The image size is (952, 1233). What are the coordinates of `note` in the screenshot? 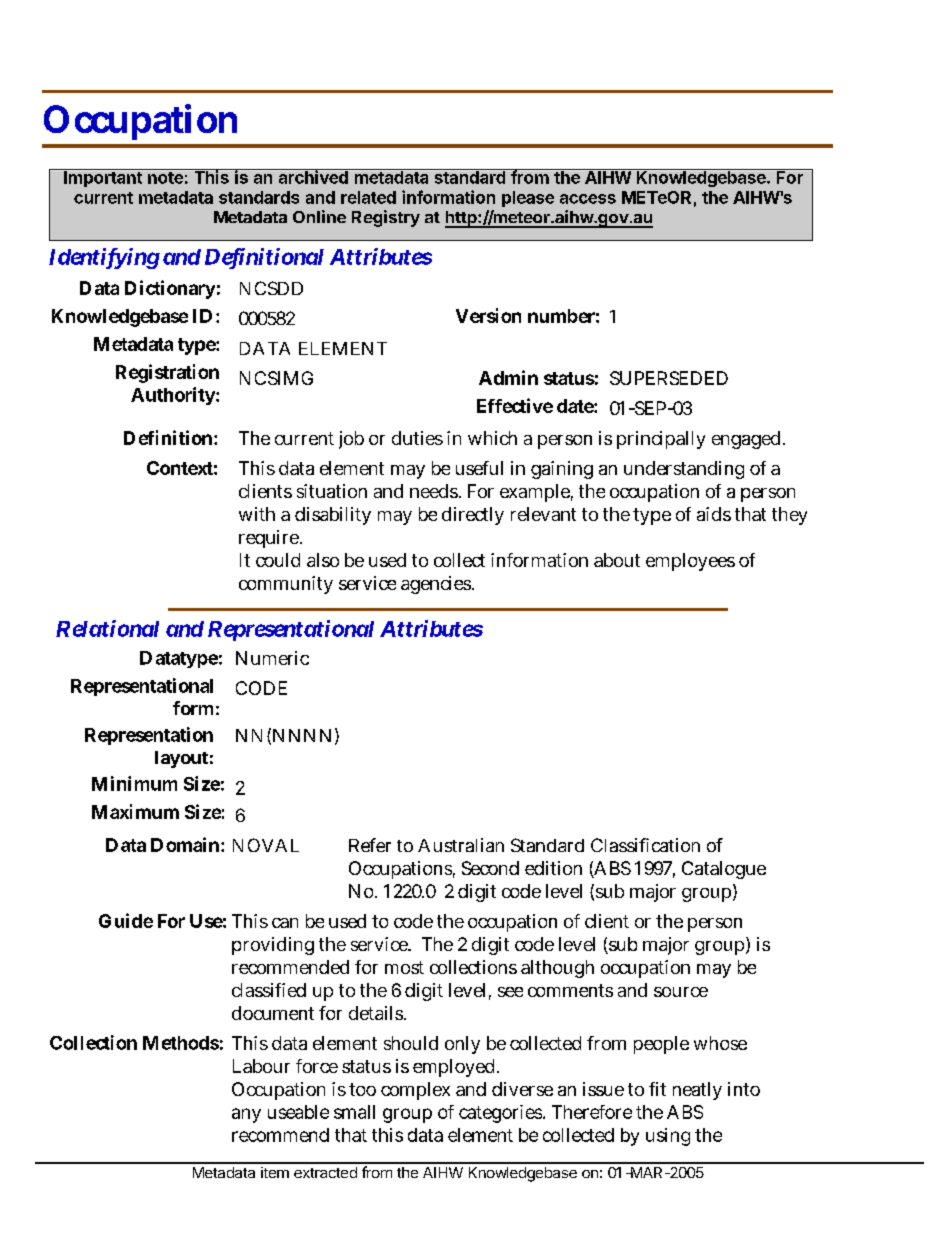 It's located at (165, 176).
